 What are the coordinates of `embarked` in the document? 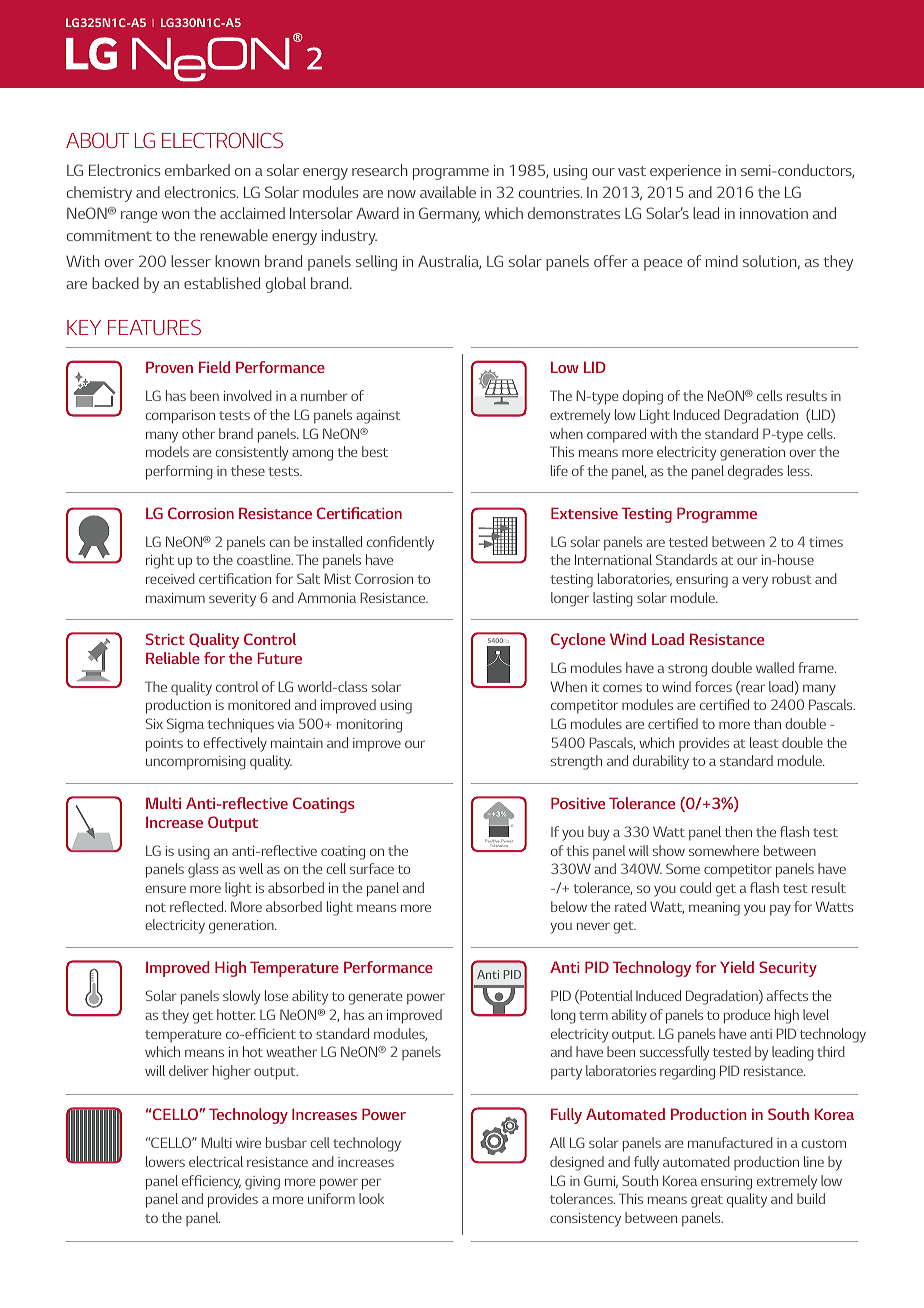 It's located at (197, 170).
